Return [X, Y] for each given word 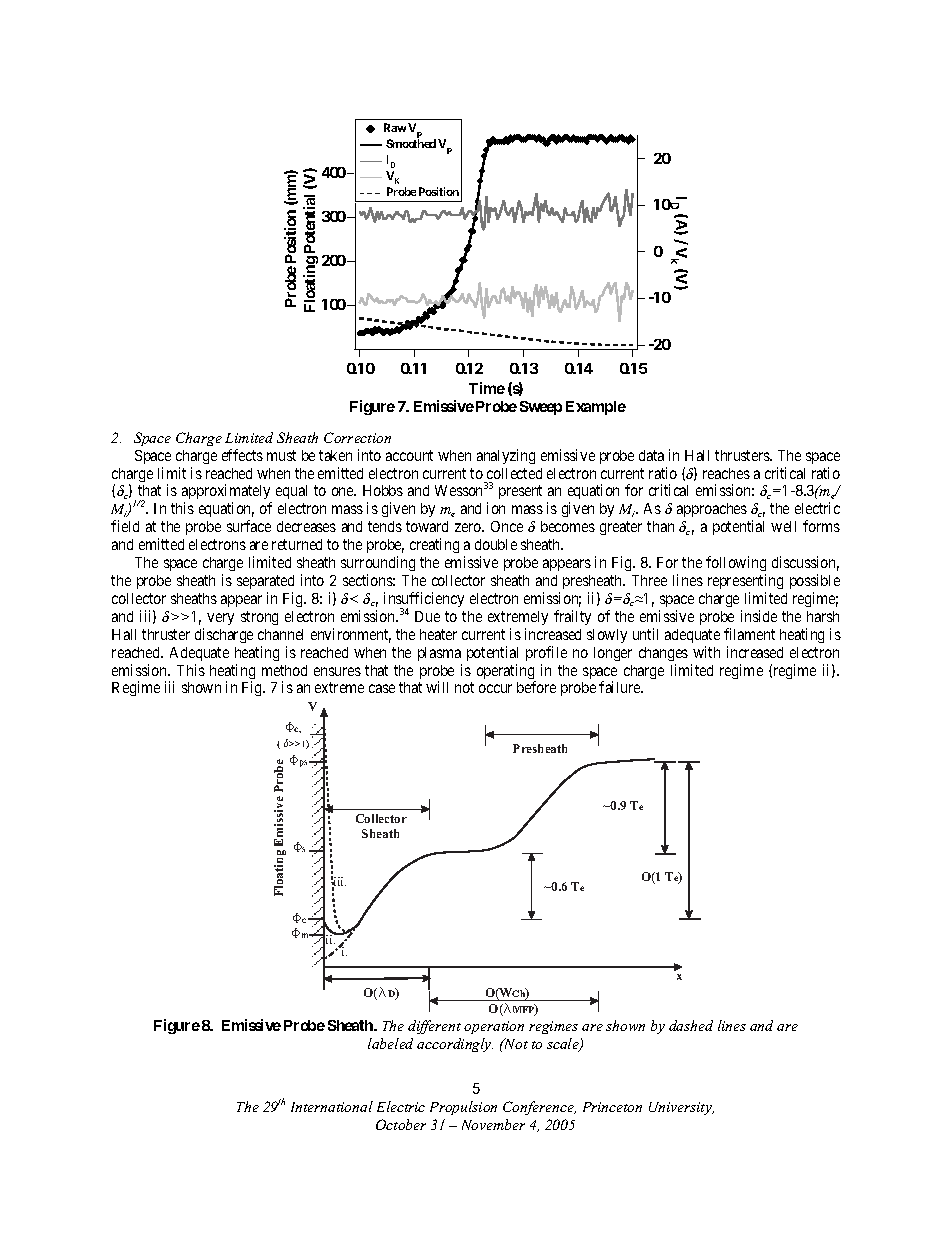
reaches [726, 473]
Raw [395, 127]
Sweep [541, 408]
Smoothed [411, 143]
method [284, 670]
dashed [691, 1025]
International [332, 1106]
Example [596, 408]
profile [546, 653]
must [281, 455]
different [434, 1027]
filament [749, 634]
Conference [539, 1108]
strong [259, 618]
